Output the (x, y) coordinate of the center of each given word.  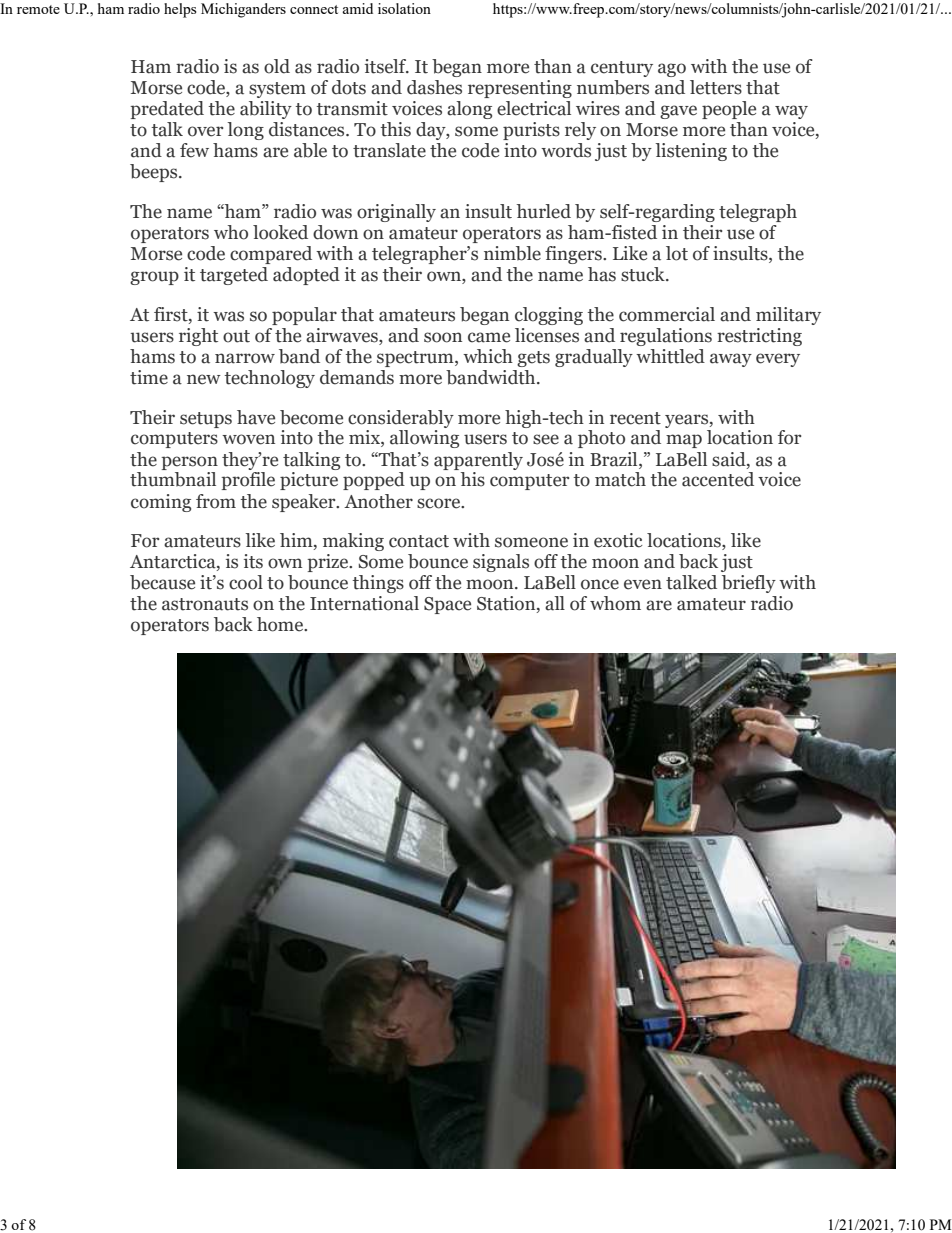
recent (635, 418)
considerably (401, 419)
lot (677, 253)
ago (672, 70)
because (162, 582)
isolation (404, 8)
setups (206, 420)
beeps (155, 173)
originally (396, 213)
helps (180, 10)
